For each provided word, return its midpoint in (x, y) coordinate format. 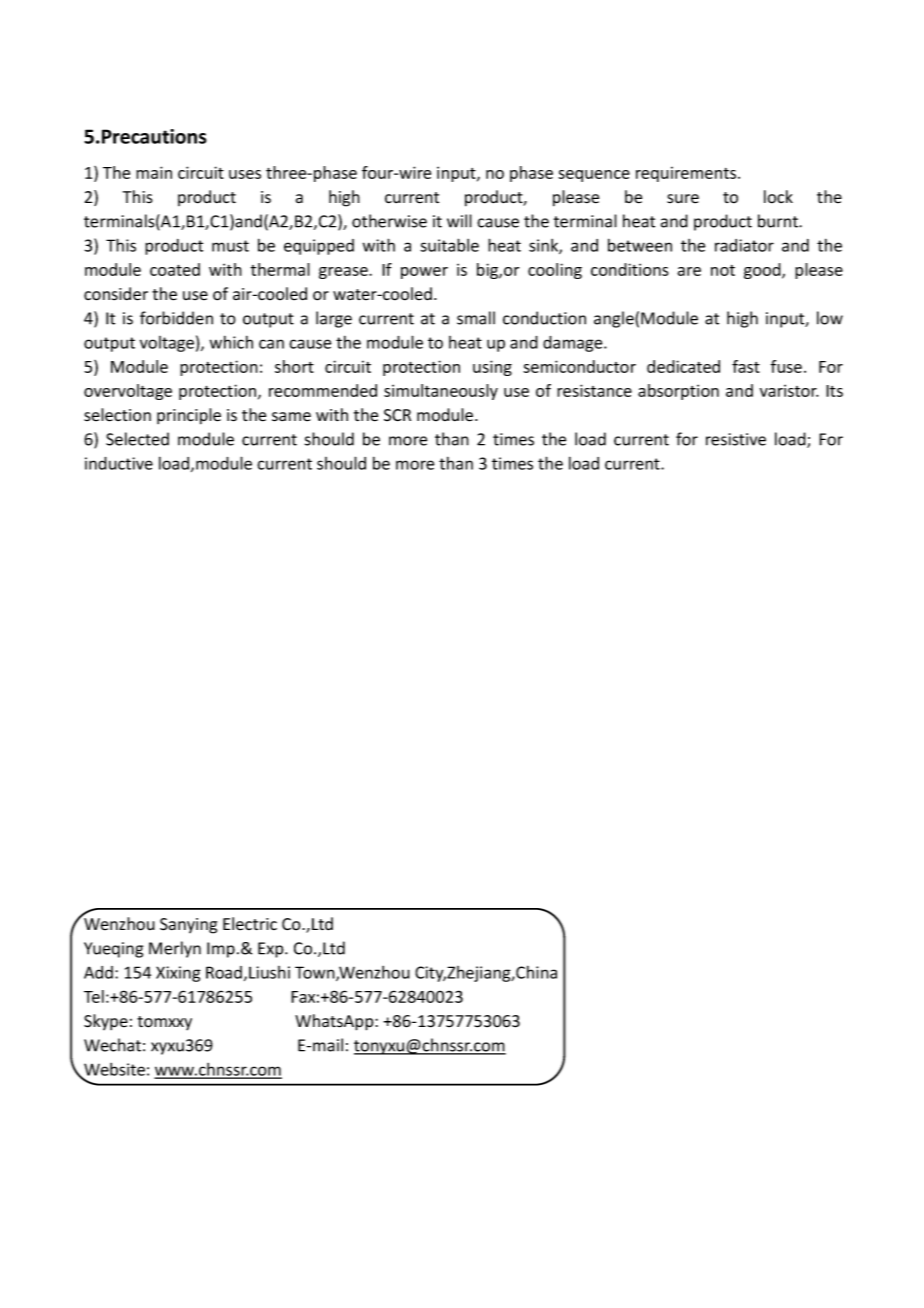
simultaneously (441, 392)
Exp (272, 950)
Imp (221, 950)
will (459, 221)
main (154, 172)
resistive (736, 439)
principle (189, 416)
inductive (119, 463)
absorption (678, 392)
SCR (397, 415)
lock (778, 197)
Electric (250, 924)
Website (113, 1070)
